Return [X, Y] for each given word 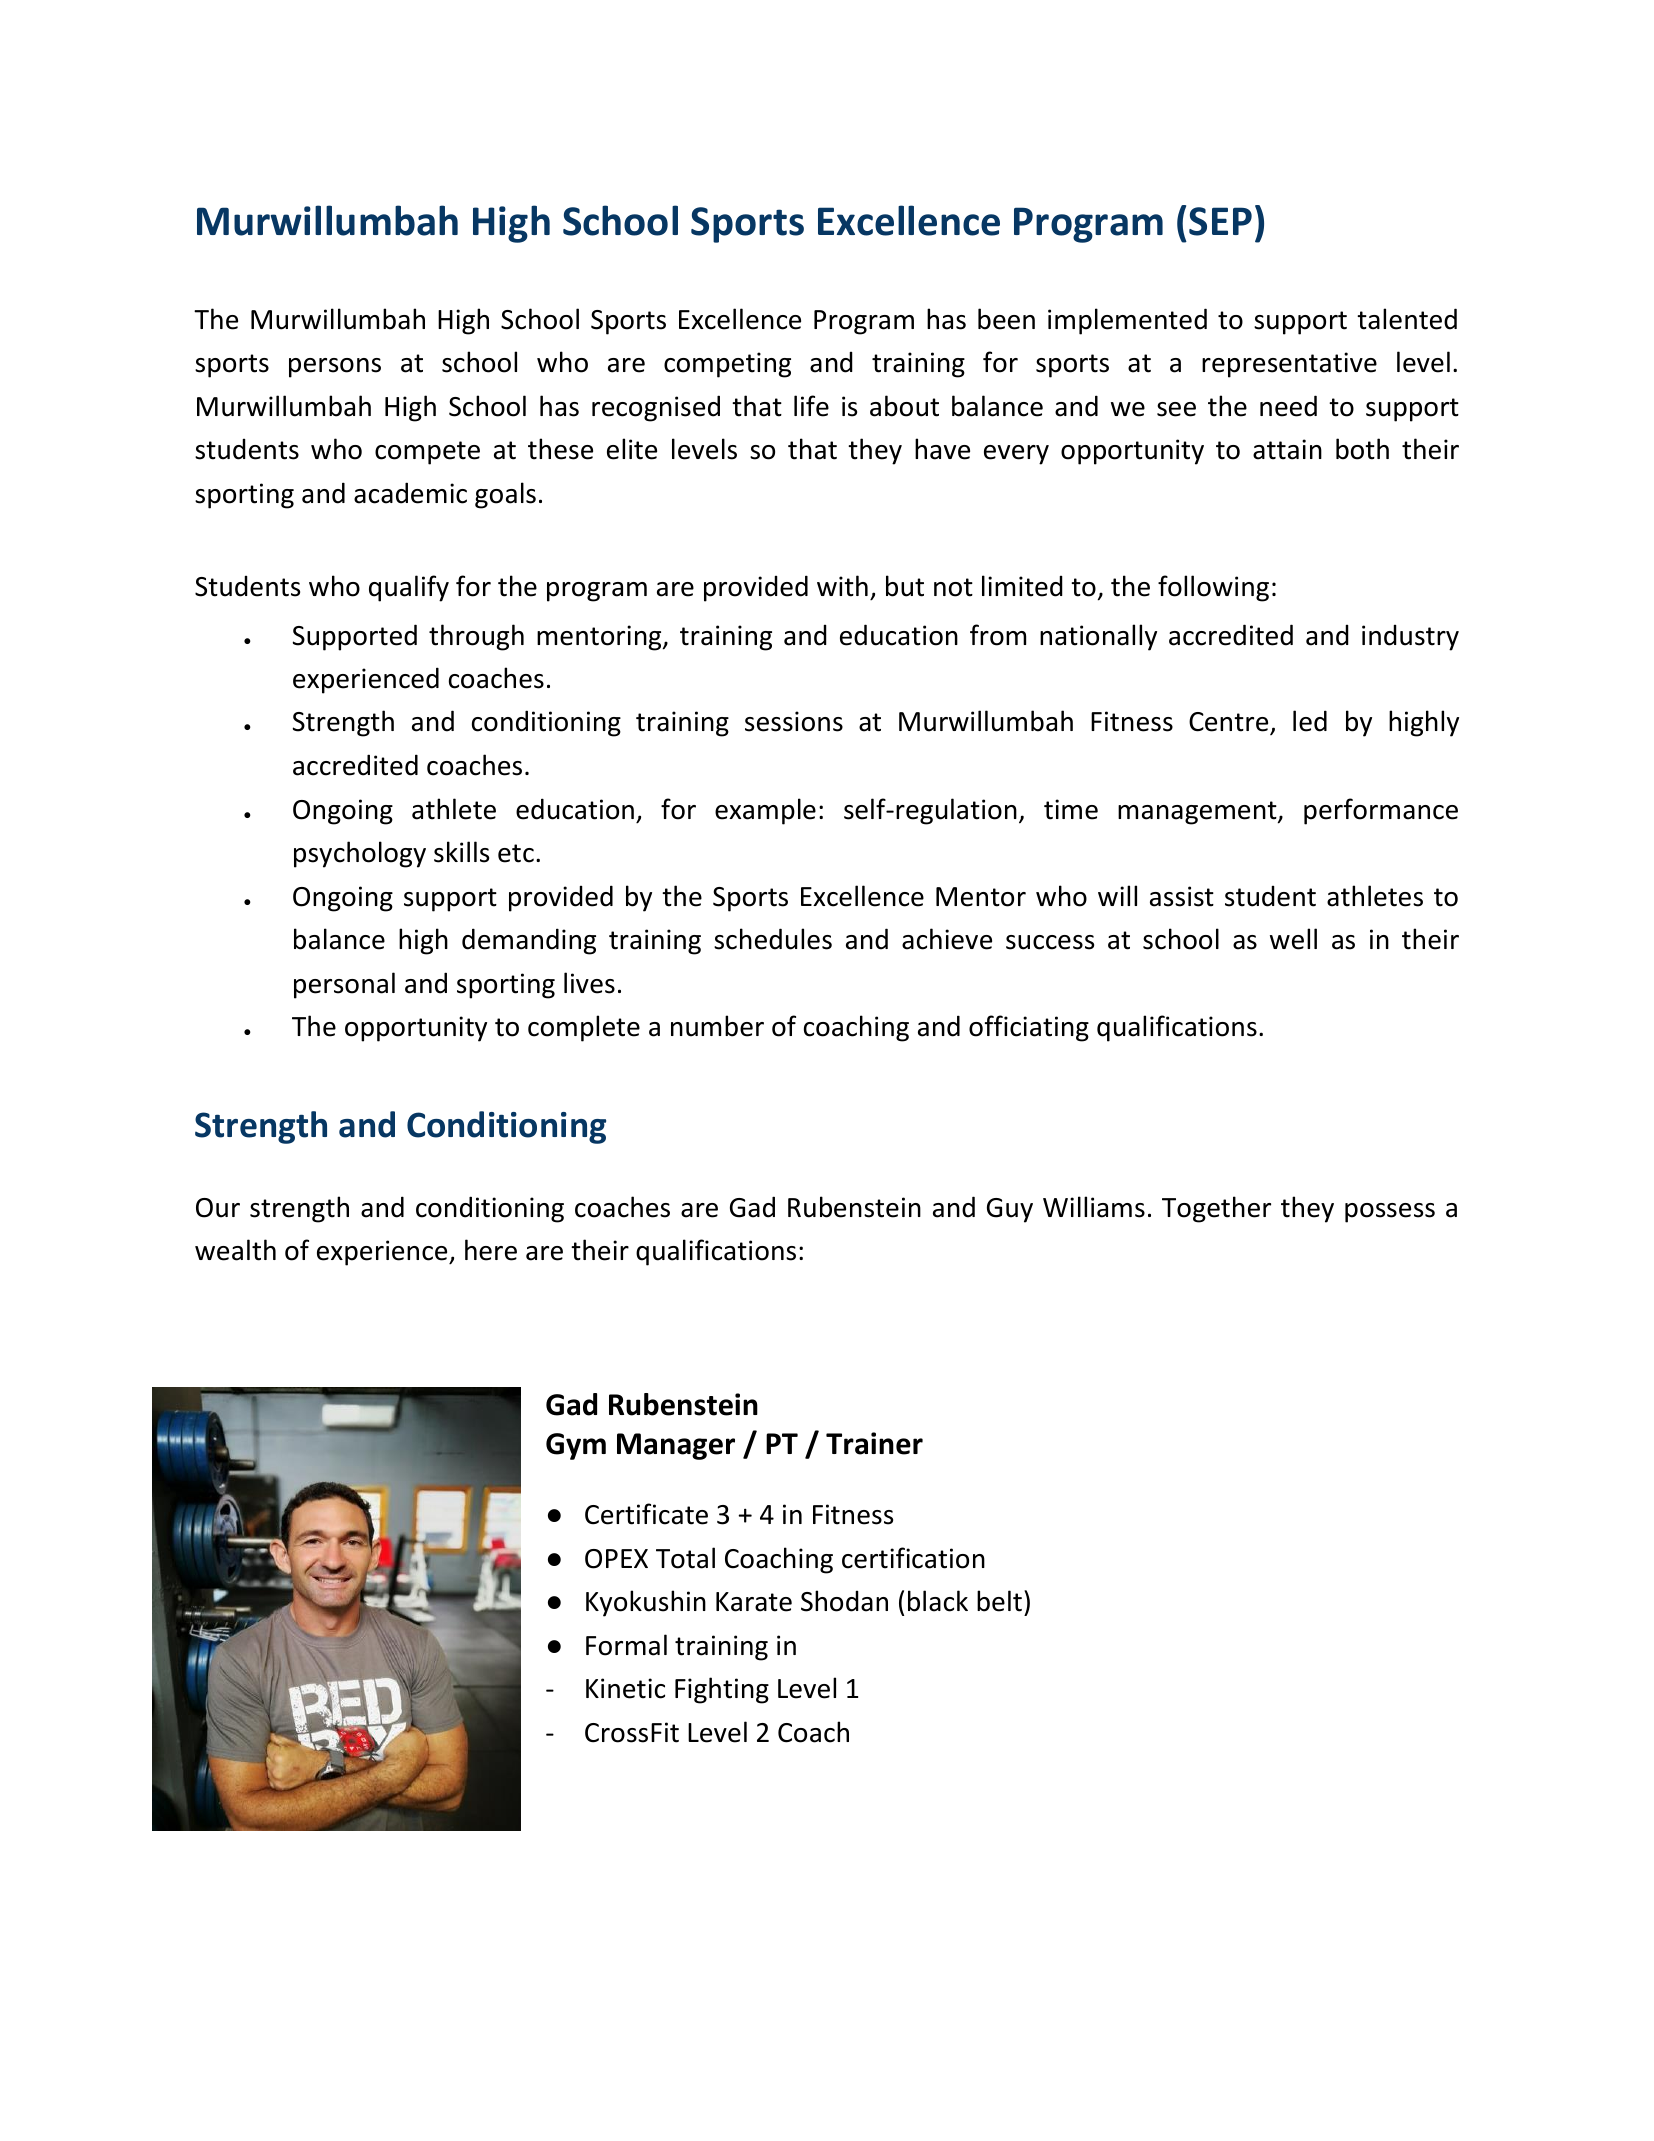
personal [344, 985]
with [842, 586]
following [1213, 588]
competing [727, 365]
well [1293, 939]
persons [335, 368]
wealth [235, 1250]
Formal [626, 1645]
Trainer [874, 1443]
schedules [773, 939]
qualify [409, 588]
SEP [1220, 221]
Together [1216, 1209]
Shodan [844, 1601]
